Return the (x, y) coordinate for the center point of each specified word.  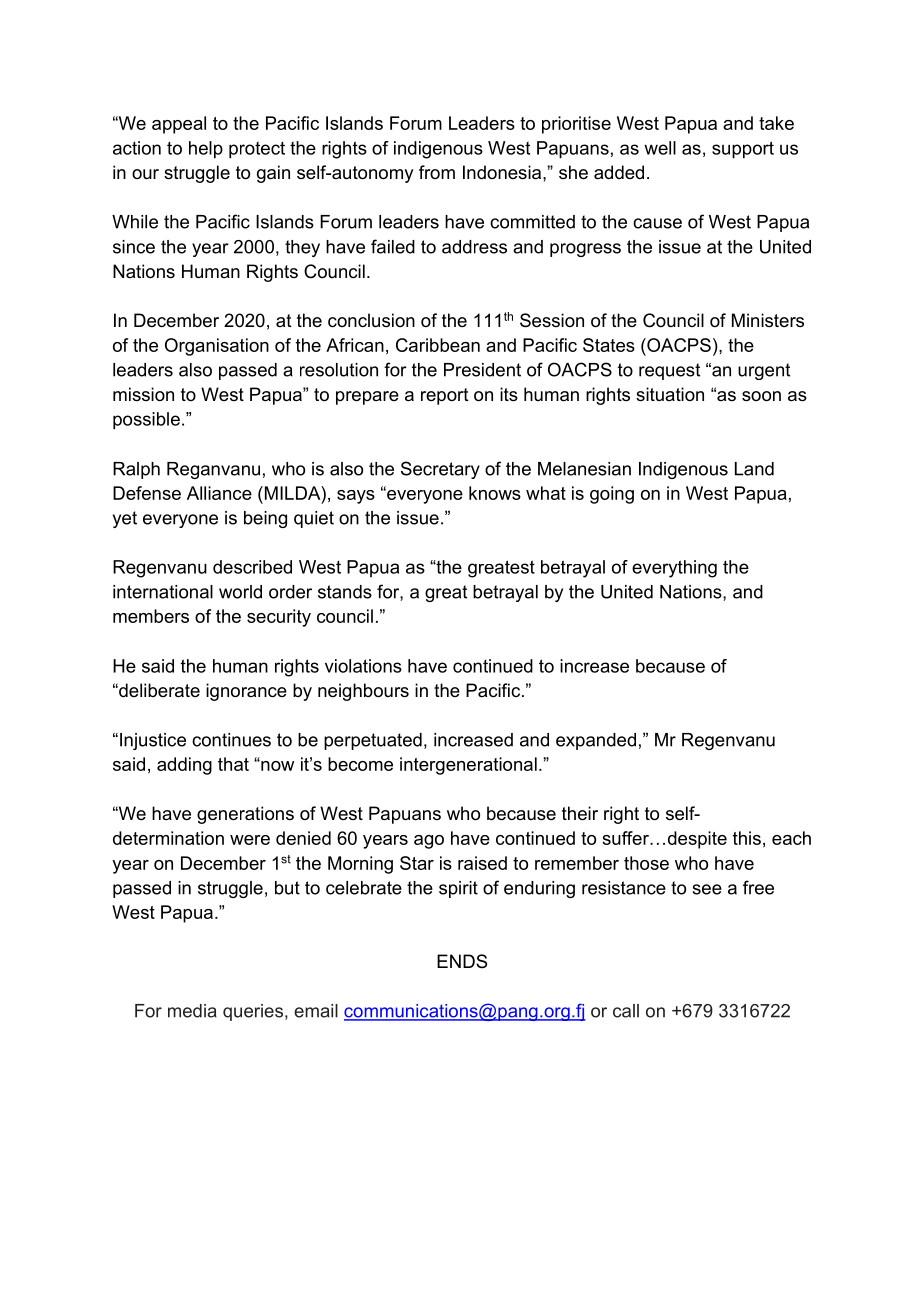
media (192, 1011)
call (626, 1011)
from (437, 172)
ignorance (246, 692)
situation (670, 394)
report (445, 396)
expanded (596, 741)
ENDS (462, 961)
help (206, 150)
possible (146, 421)
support (743, 150)
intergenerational (468, 766)
